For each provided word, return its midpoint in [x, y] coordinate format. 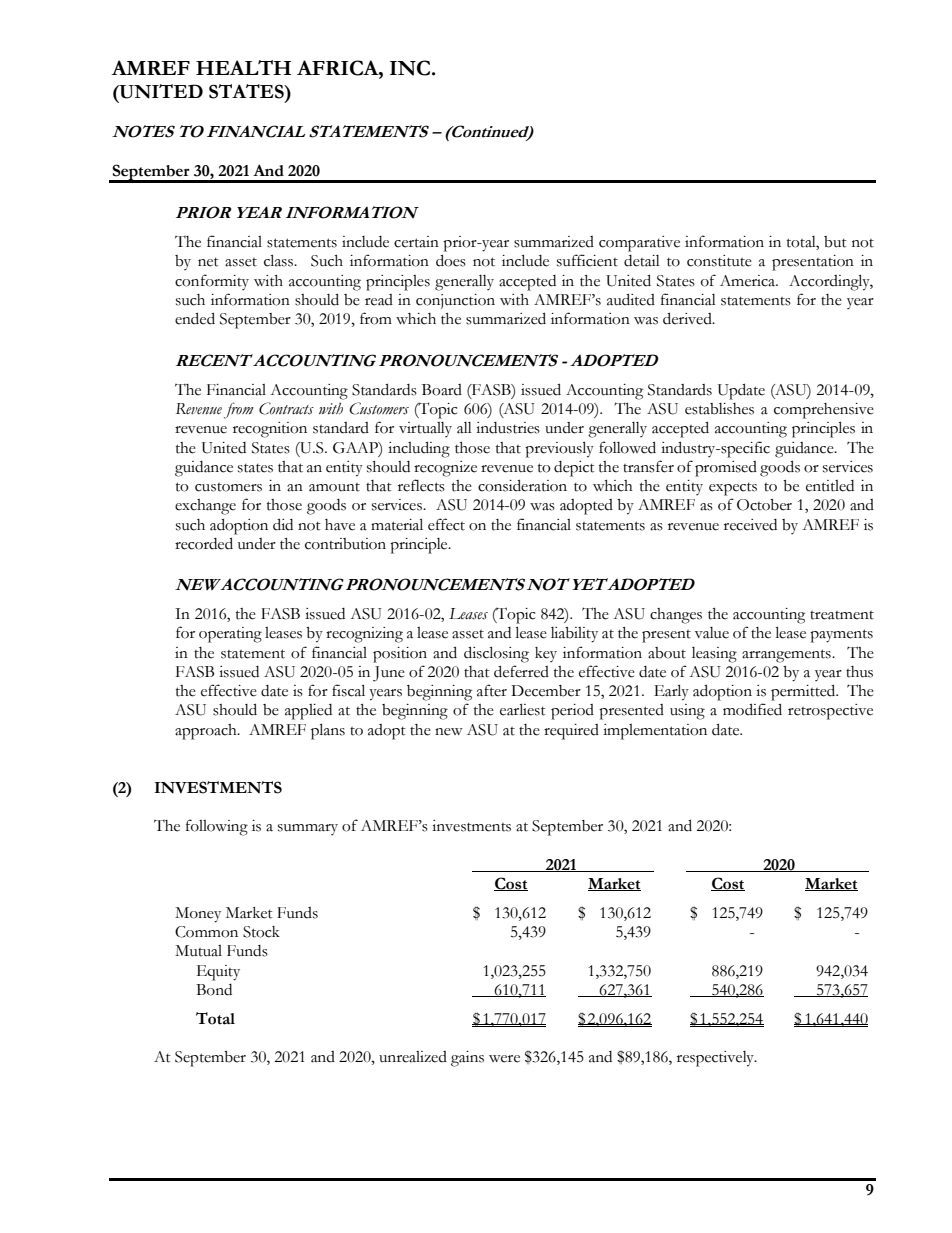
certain [416, 242]
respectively [716, 1059]
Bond [214, 990]
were [504, 1059]
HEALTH [243, 67]
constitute [719, 261]
